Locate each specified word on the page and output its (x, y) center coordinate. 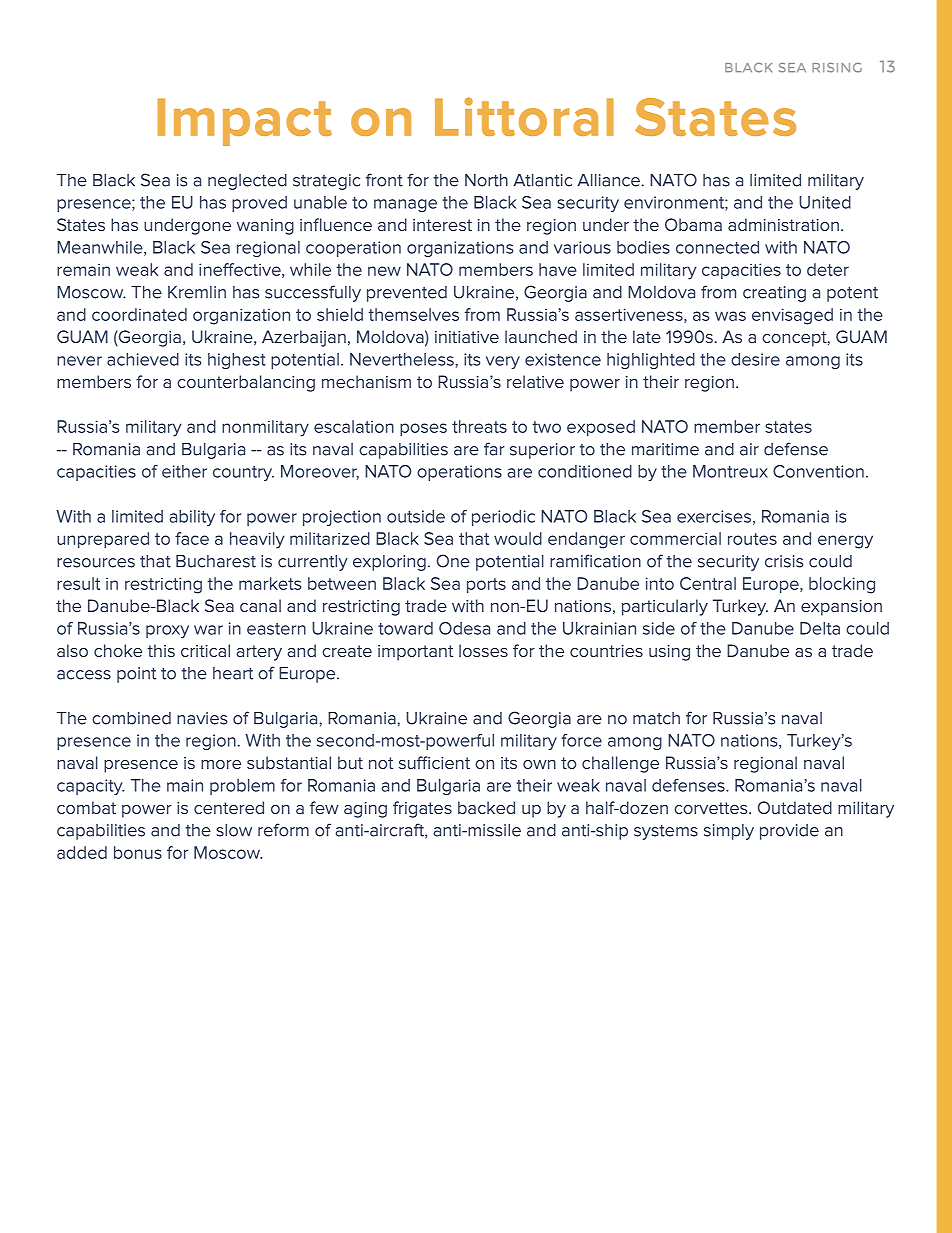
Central (708, 583)
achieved (143, 359)
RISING (837, 68)
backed (486, 807)
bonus (138, 852)
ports (486, 585)
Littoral (524, 116)
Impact (244, 122)
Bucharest (216, 561)
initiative (467, 337)
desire (755, 359)
